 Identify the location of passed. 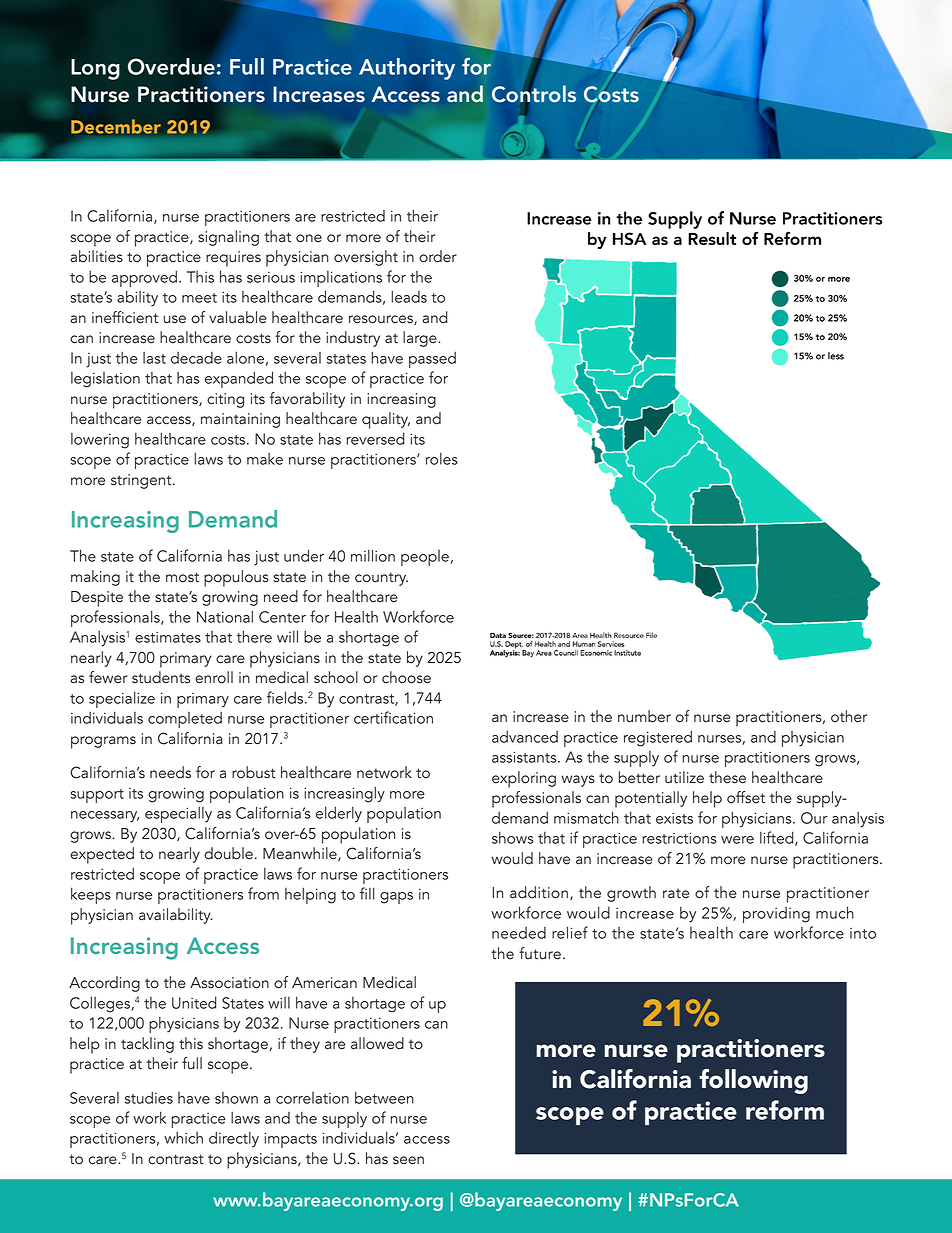
(432, 359).
